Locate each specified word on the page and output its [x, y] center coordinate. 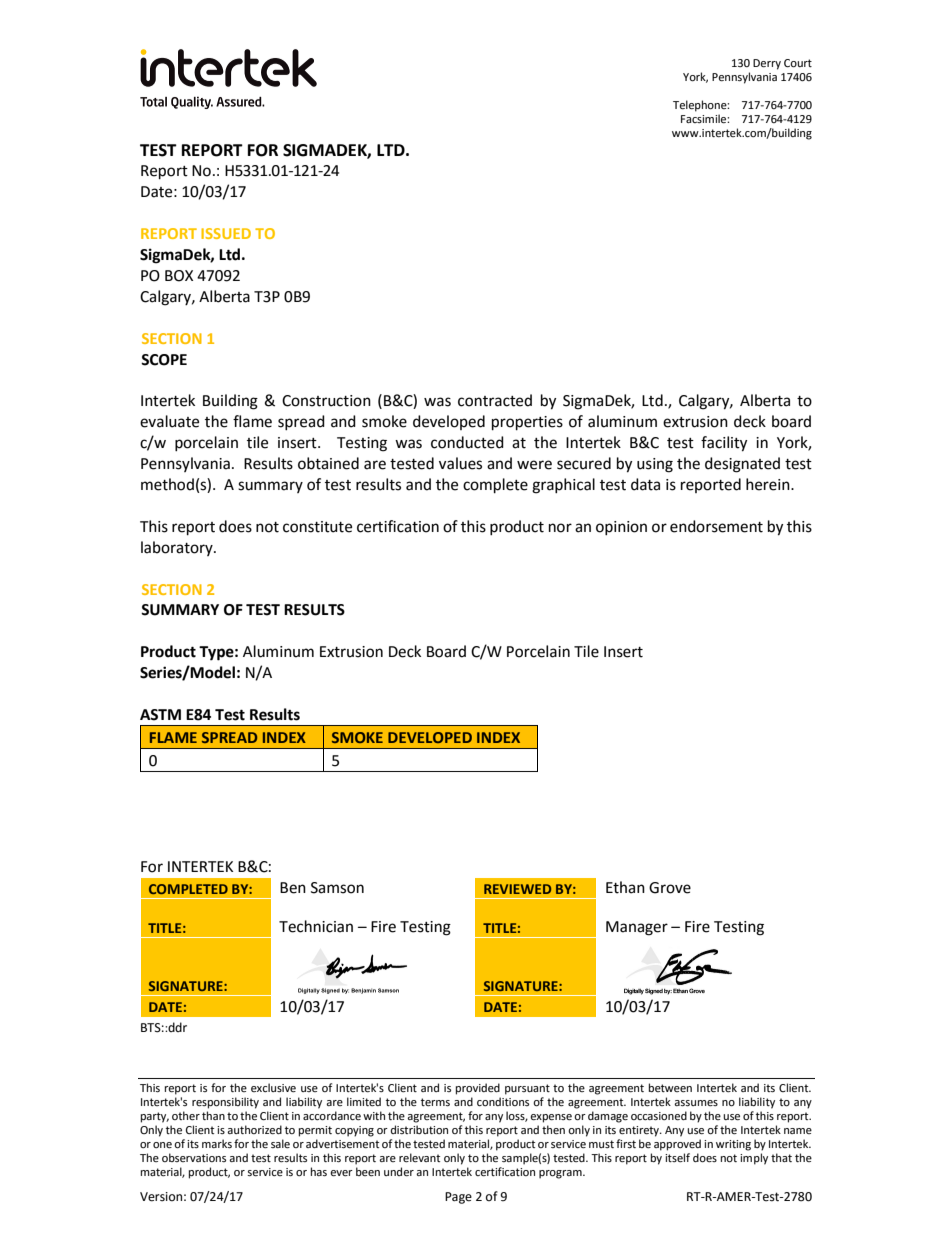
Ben [293, 888]
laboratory [178, 548]
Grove [670, 888]
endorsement [716, 526]
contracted [495, 400]
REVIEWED [517, 889]
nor [560, 528]
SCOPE [164, 360]
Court [798, 63]
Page [458, 1198]
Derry [767, 64]
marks [217, 1143]
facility [724, 444]
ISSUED [226, 233]
